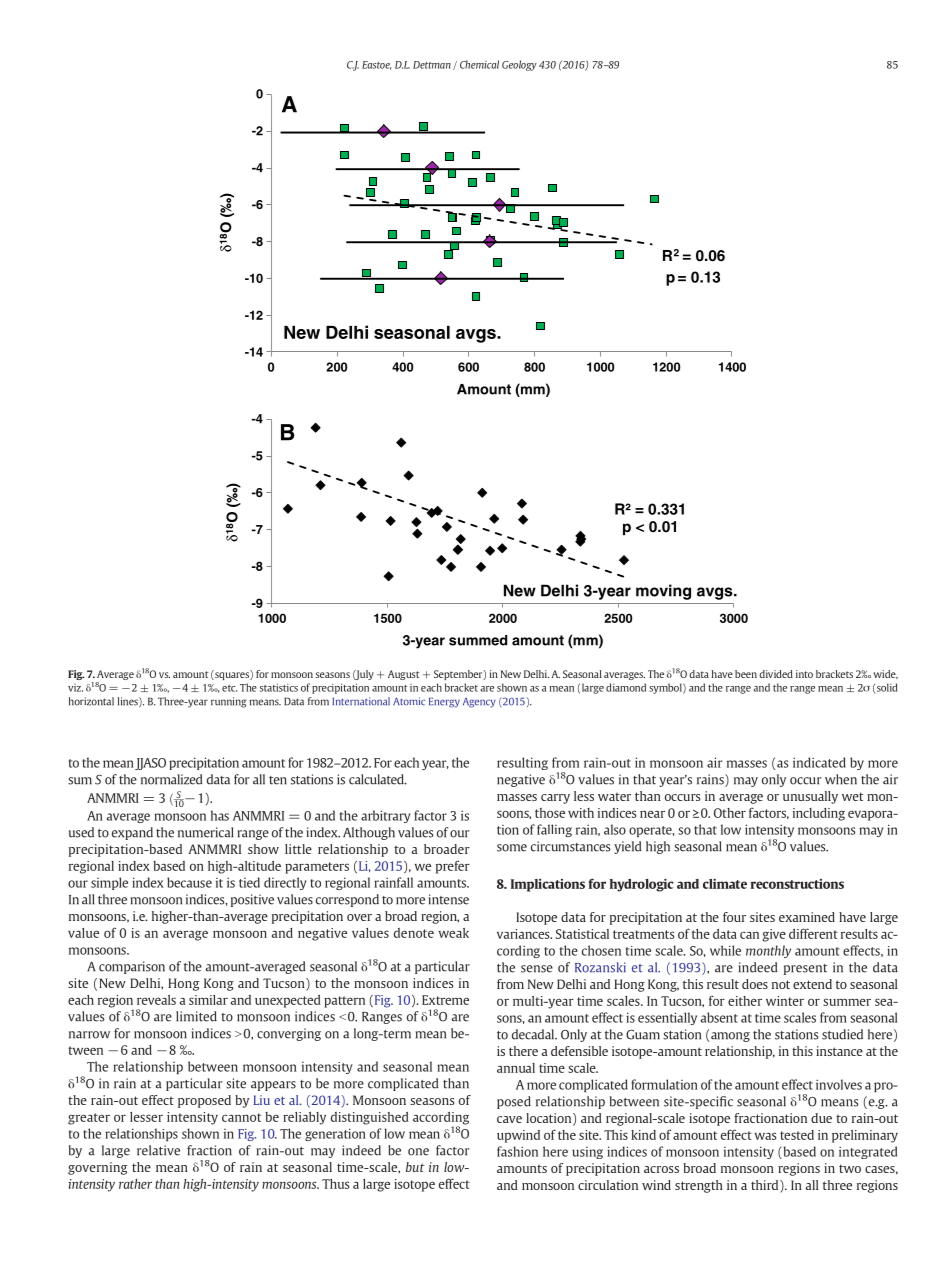 The width and height of the screenshot is (952, 1270). What do you see at coordinates (555, 799) in the screenshot?
I see `carry` at bounding box center [555, 799].
